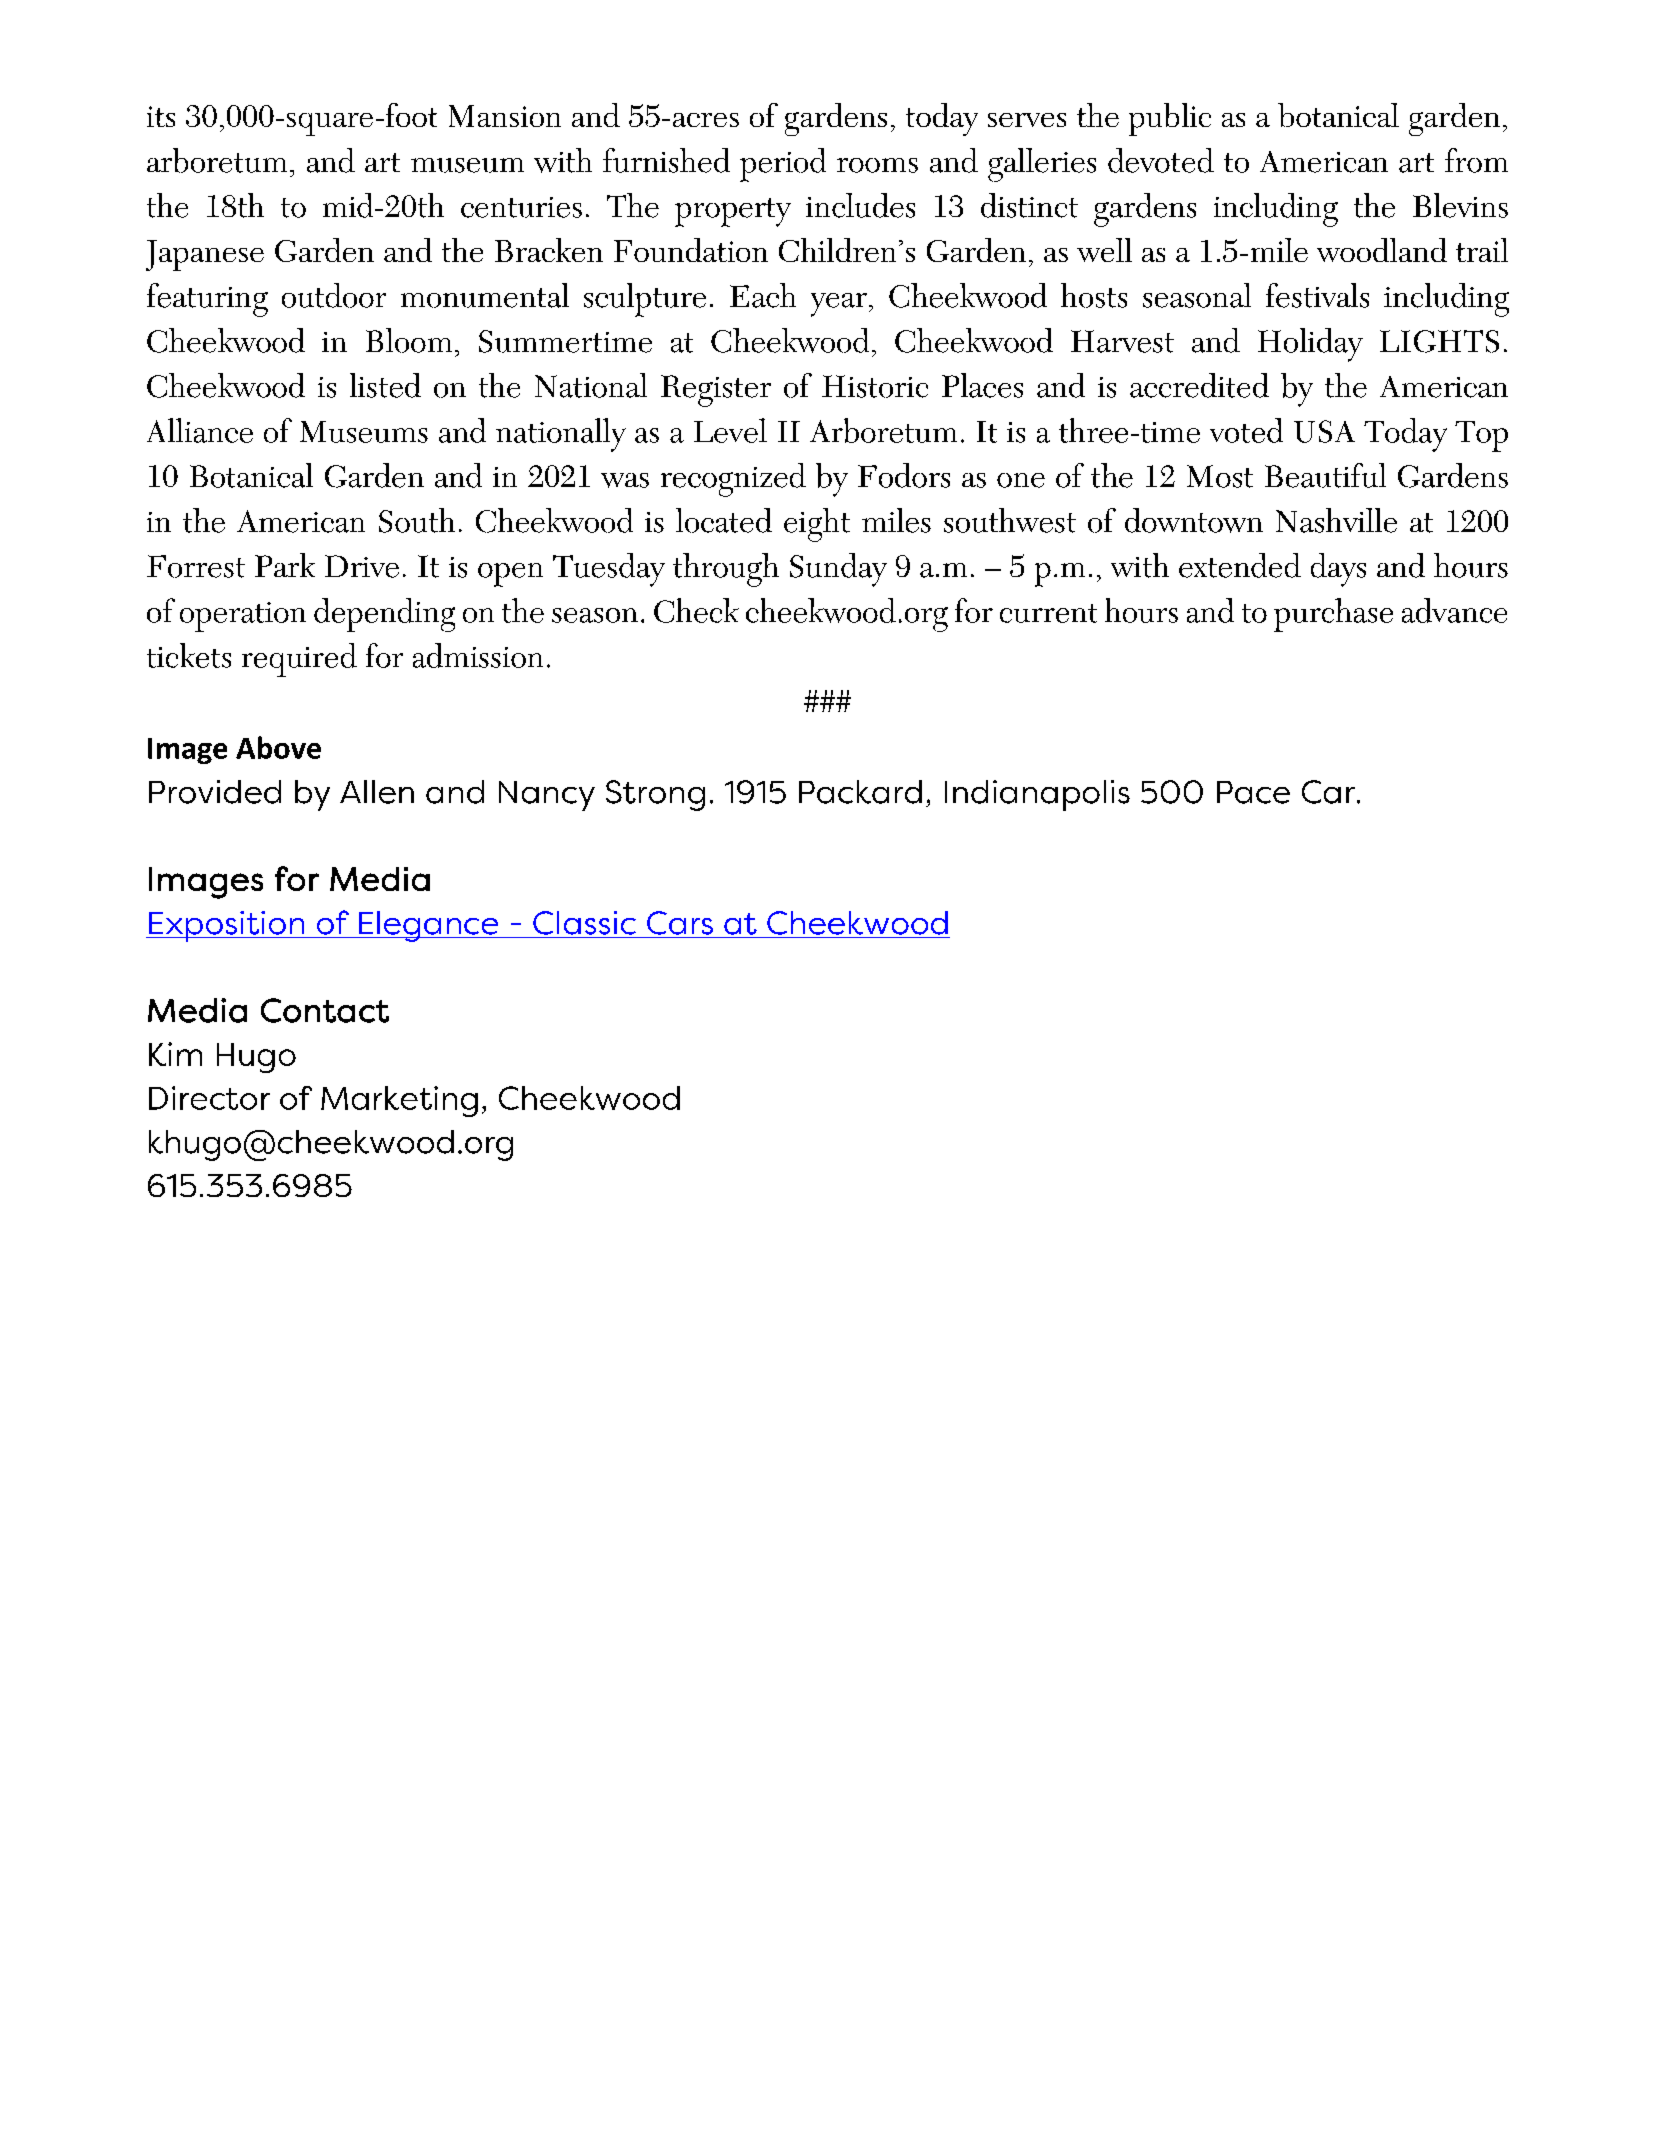  Describe the element at coordinates (680, 923) in the image. I see `Cars` at that location.
